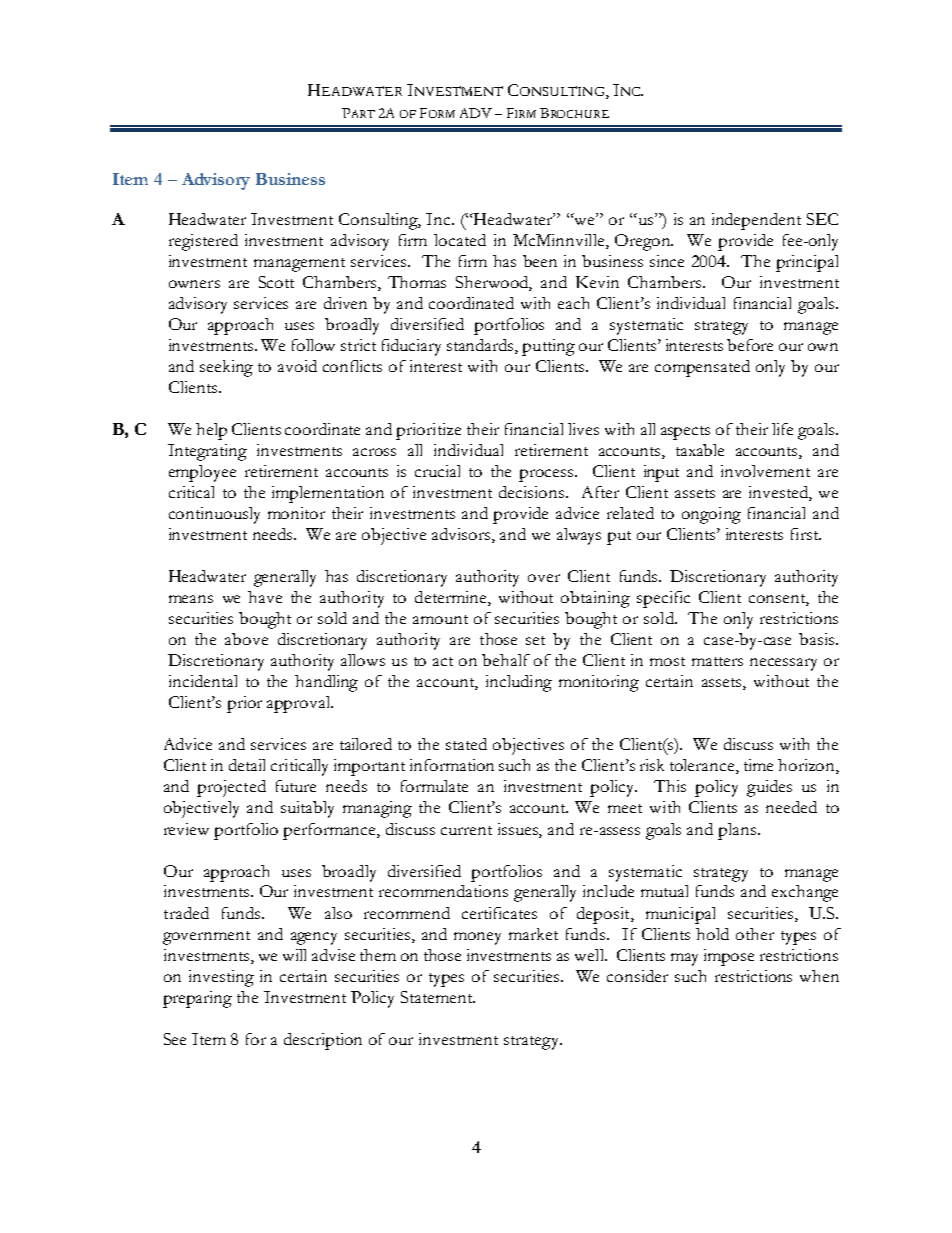 The width and height of the screenshot is (952, 1233). Describe the element at coordinates (438, 997) in the screenshot. I see `Statement` at that location.
